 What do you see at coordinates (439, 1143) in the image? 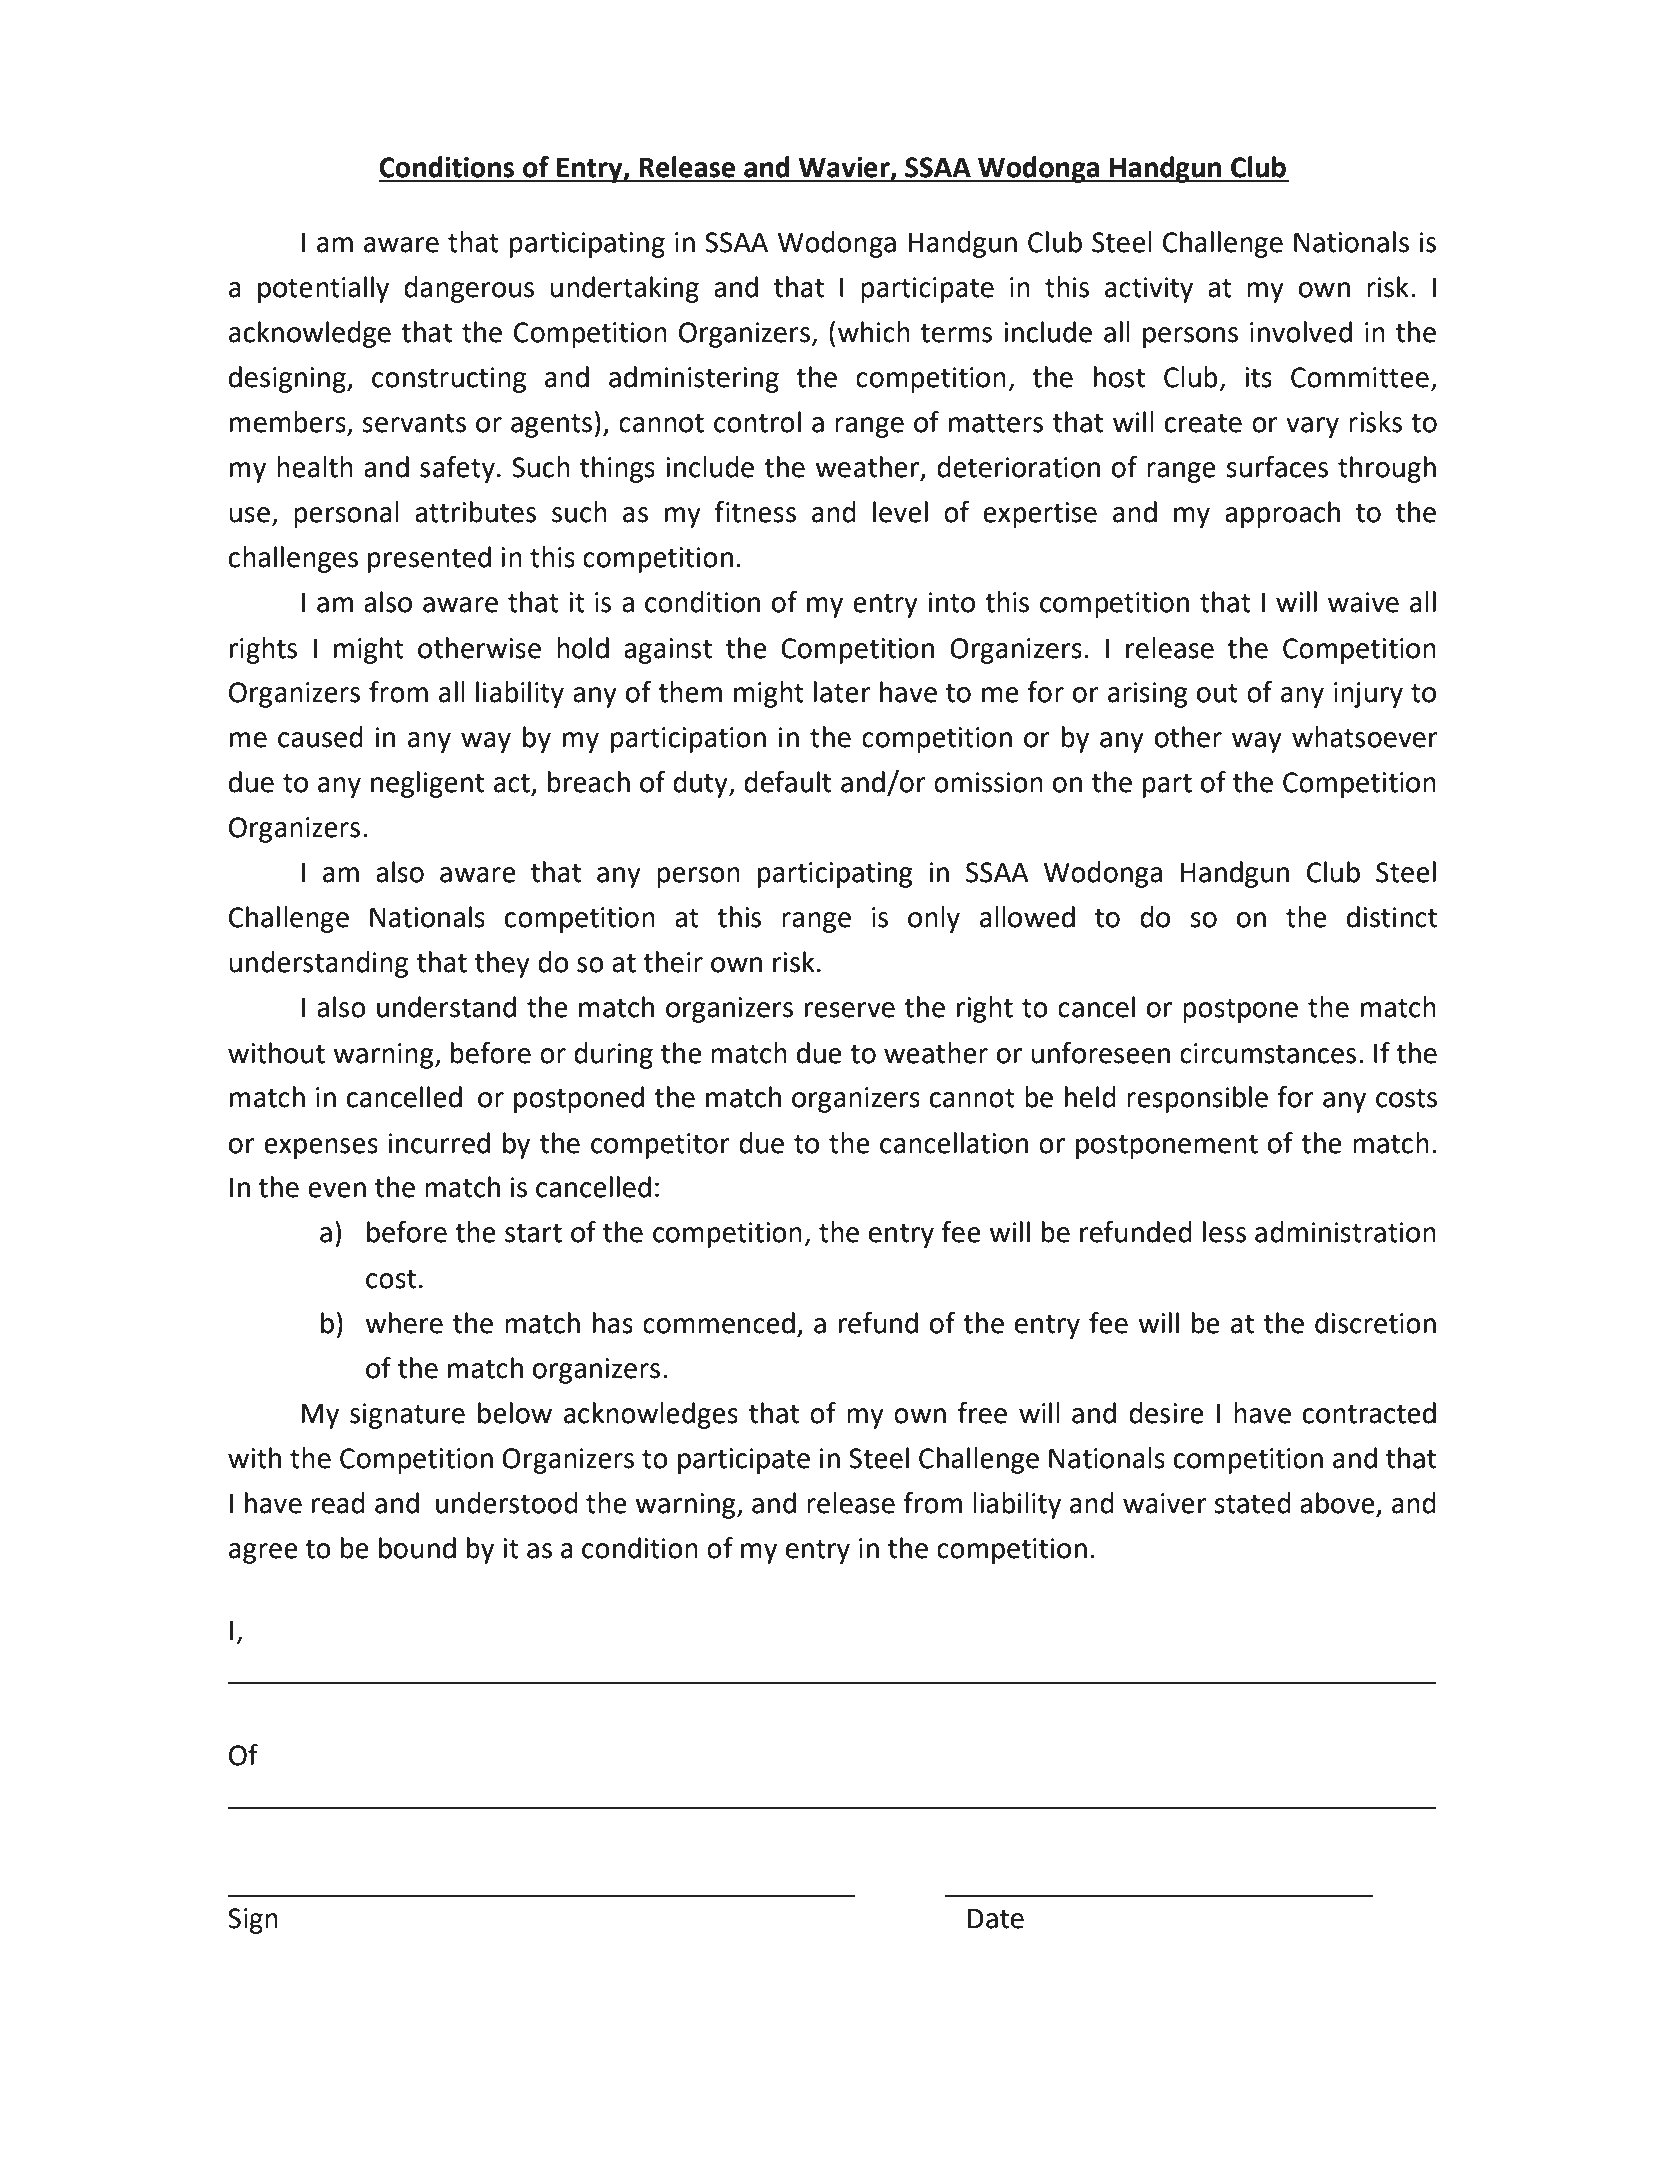
I see `incurred` at bounding box center [439, 1143].
